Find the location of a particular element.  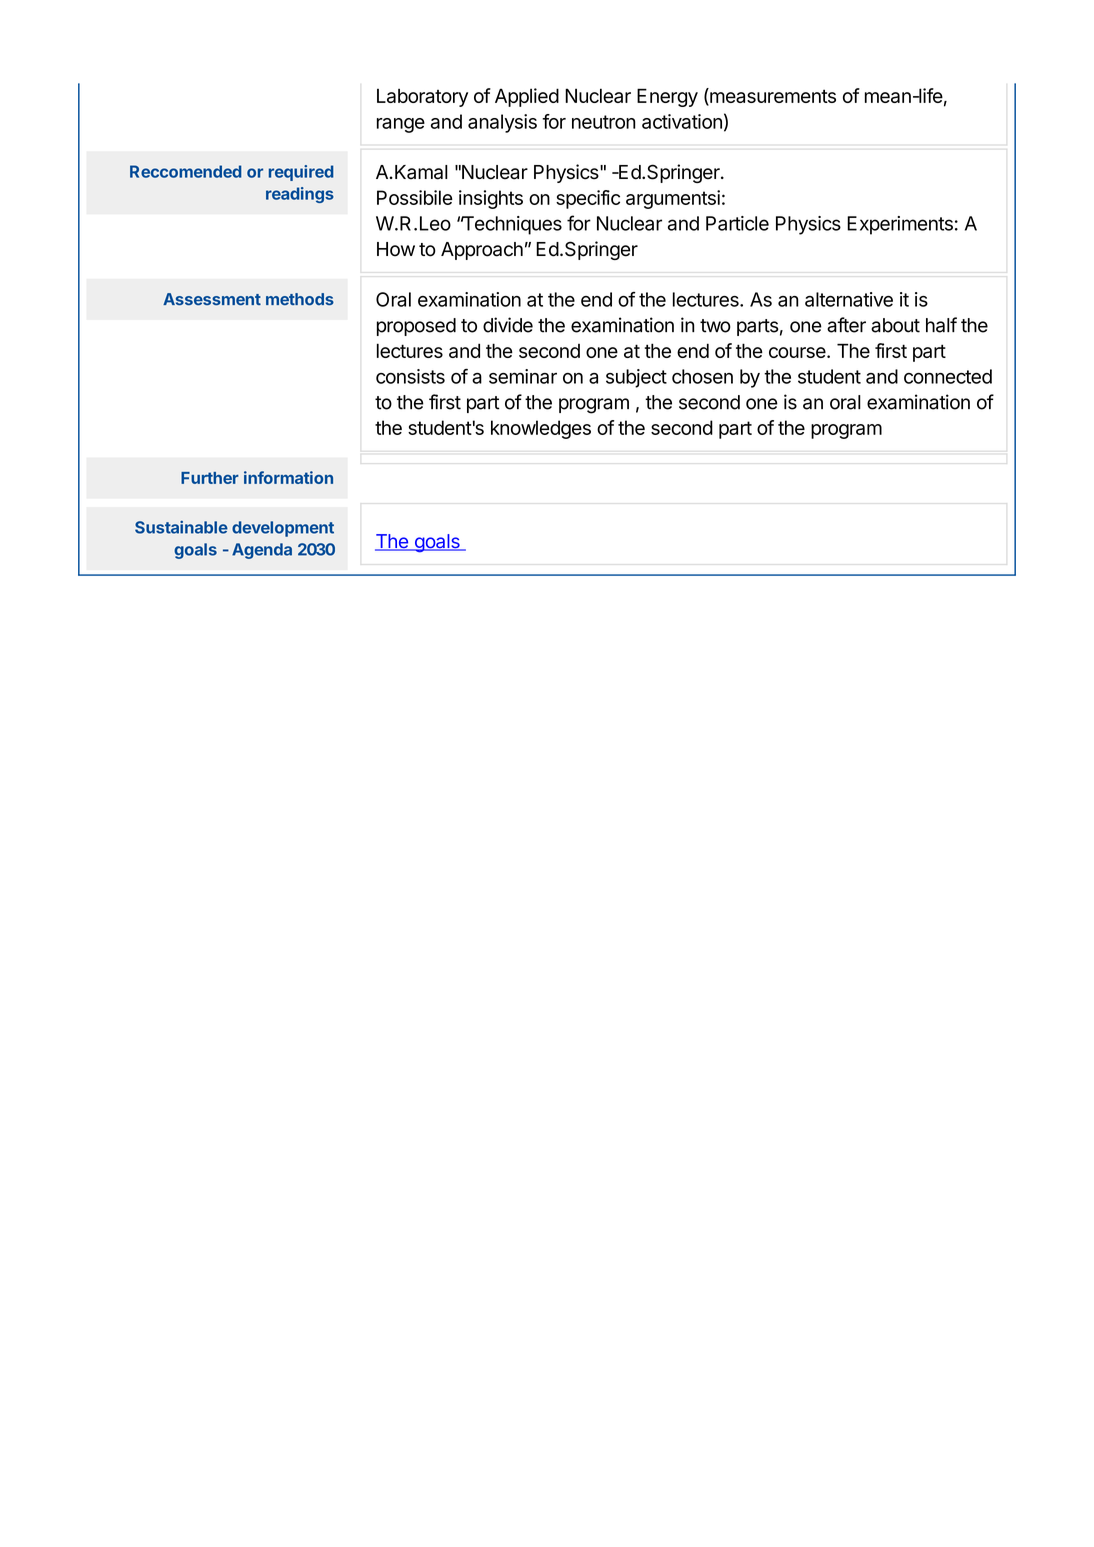

neutron is located at coordinates (604, 122).
